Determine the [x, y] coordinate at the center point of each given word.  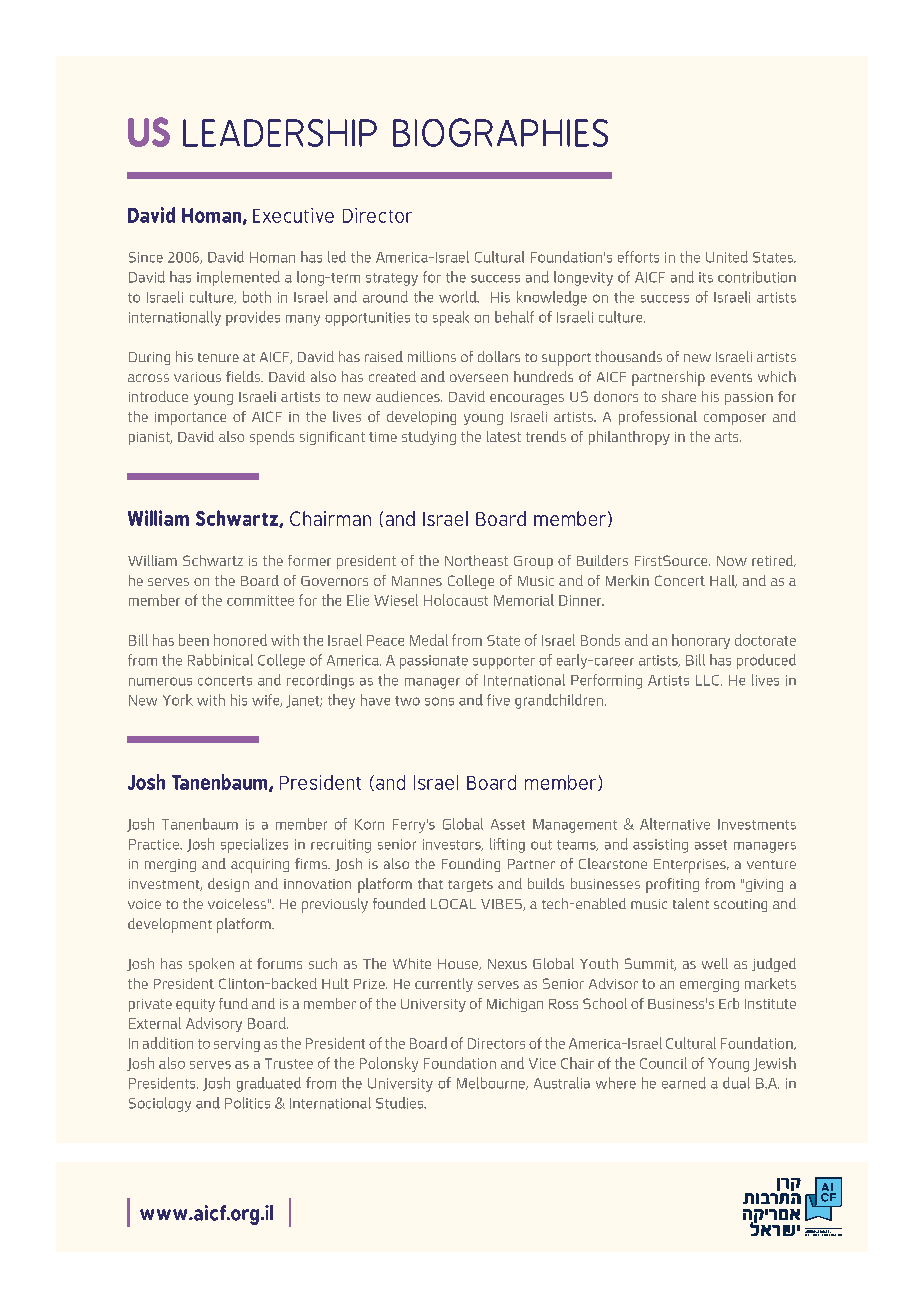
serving [237, 1045]
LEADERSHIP [280, 133]
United [727, 257]
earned [684, 1083]
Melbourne [492, 1083]
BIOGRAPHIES [500, 132]
